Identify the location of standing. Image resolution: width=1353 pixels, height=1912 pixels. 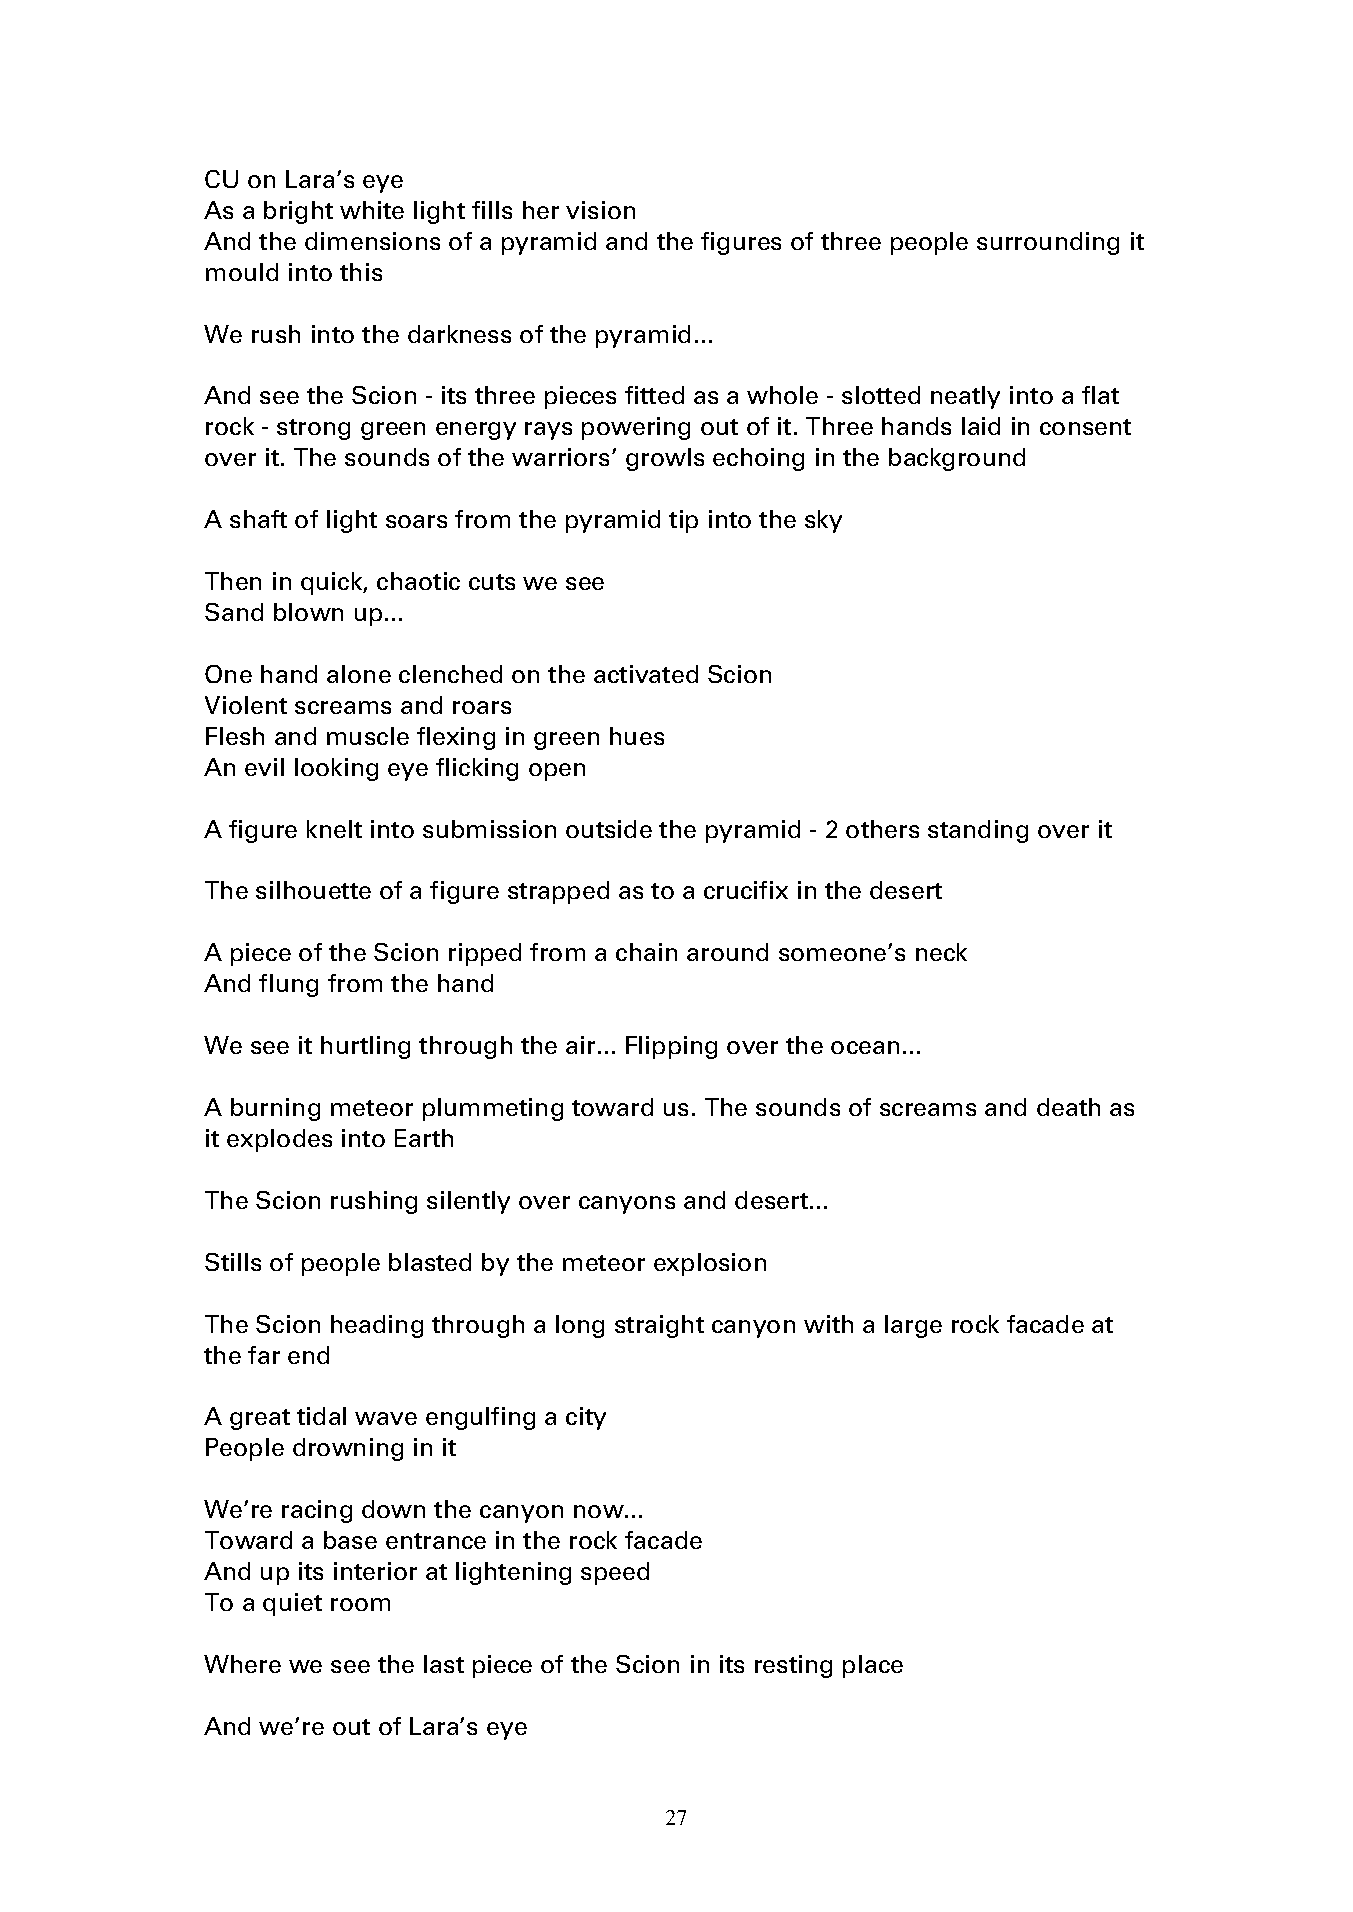
(978, 831).
